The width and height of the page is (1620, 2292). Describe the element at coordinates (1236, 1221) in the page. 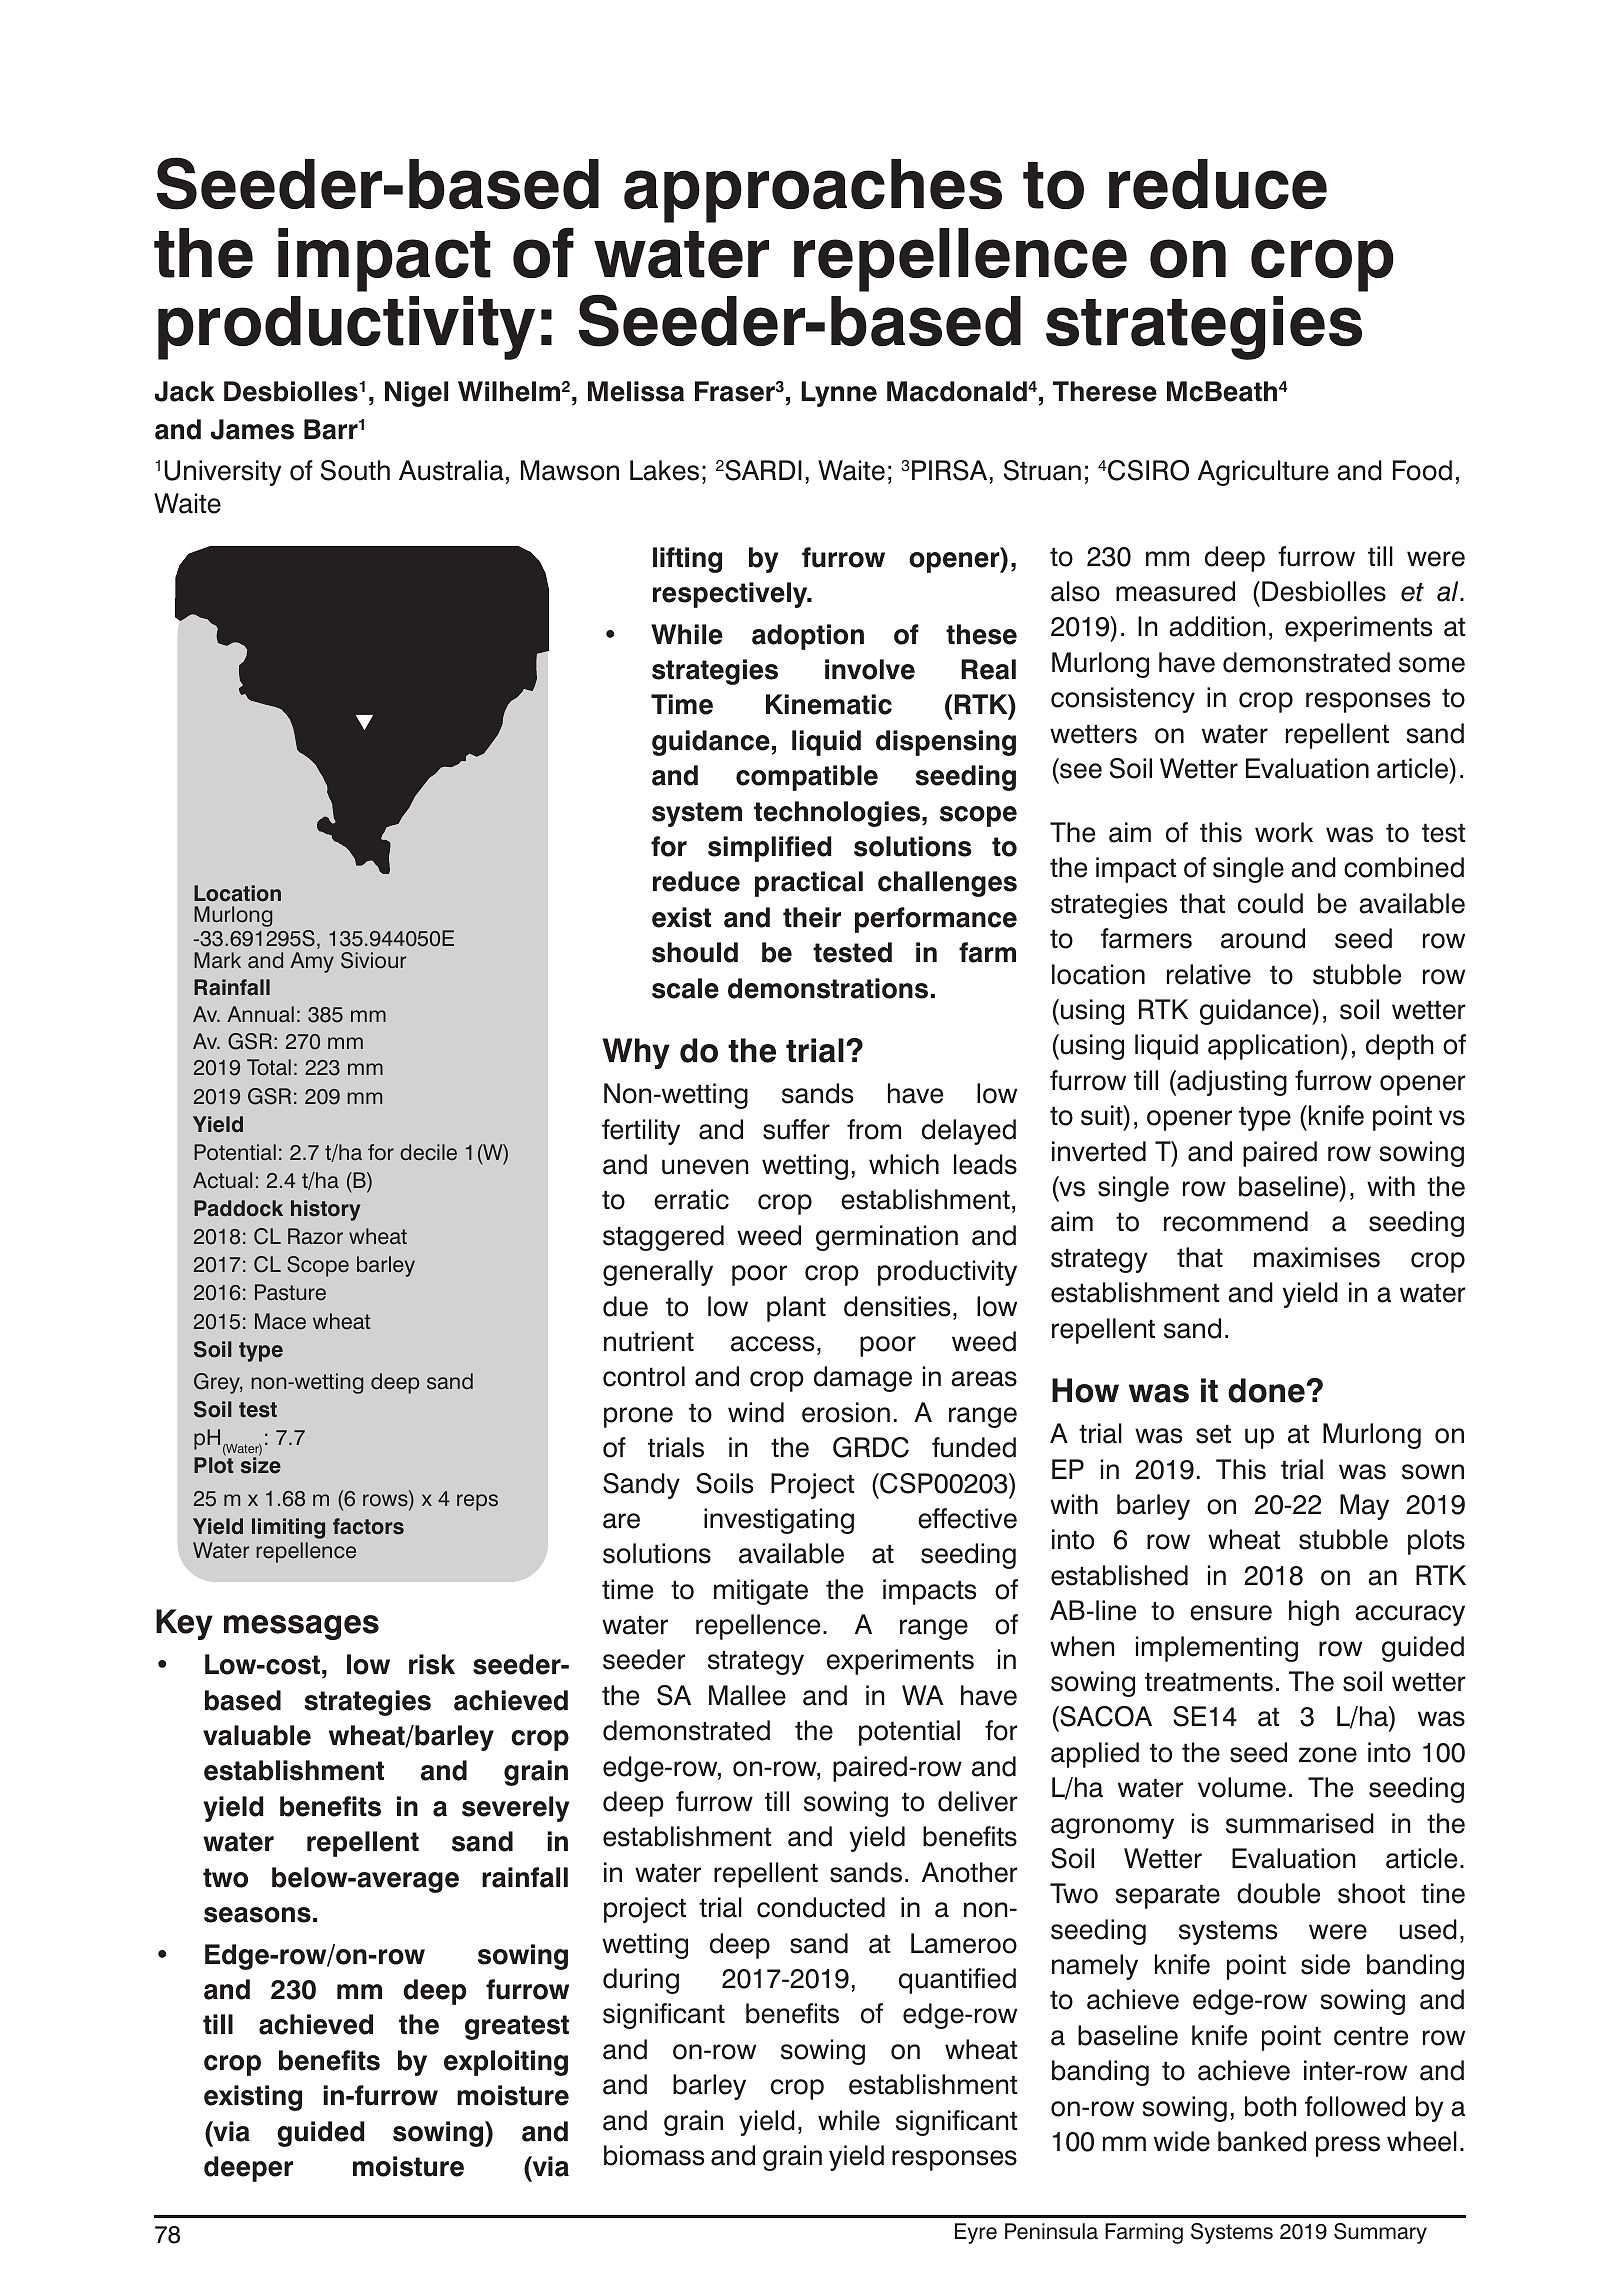

I see `recommend` at that location.
